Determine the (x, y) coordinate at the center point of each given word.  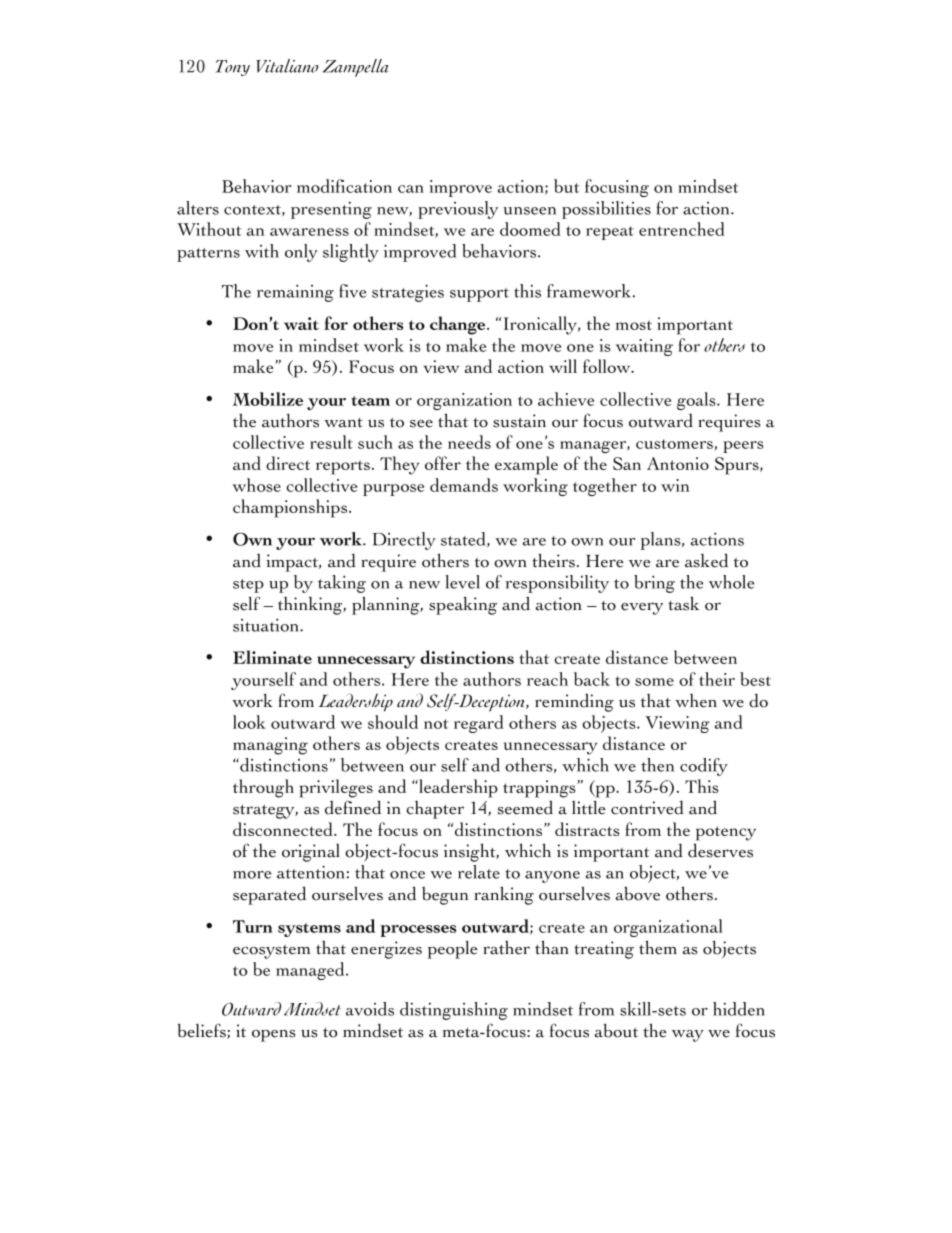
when (696, 701)
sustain (519, 421)
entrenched (682, 229)
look (249, 722)
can (411, 189)
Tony (232, 68)
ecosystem (271, 952)
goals (697, 401)
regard (479, 724)
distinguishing (454, 1011)
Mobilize (268, 399)
